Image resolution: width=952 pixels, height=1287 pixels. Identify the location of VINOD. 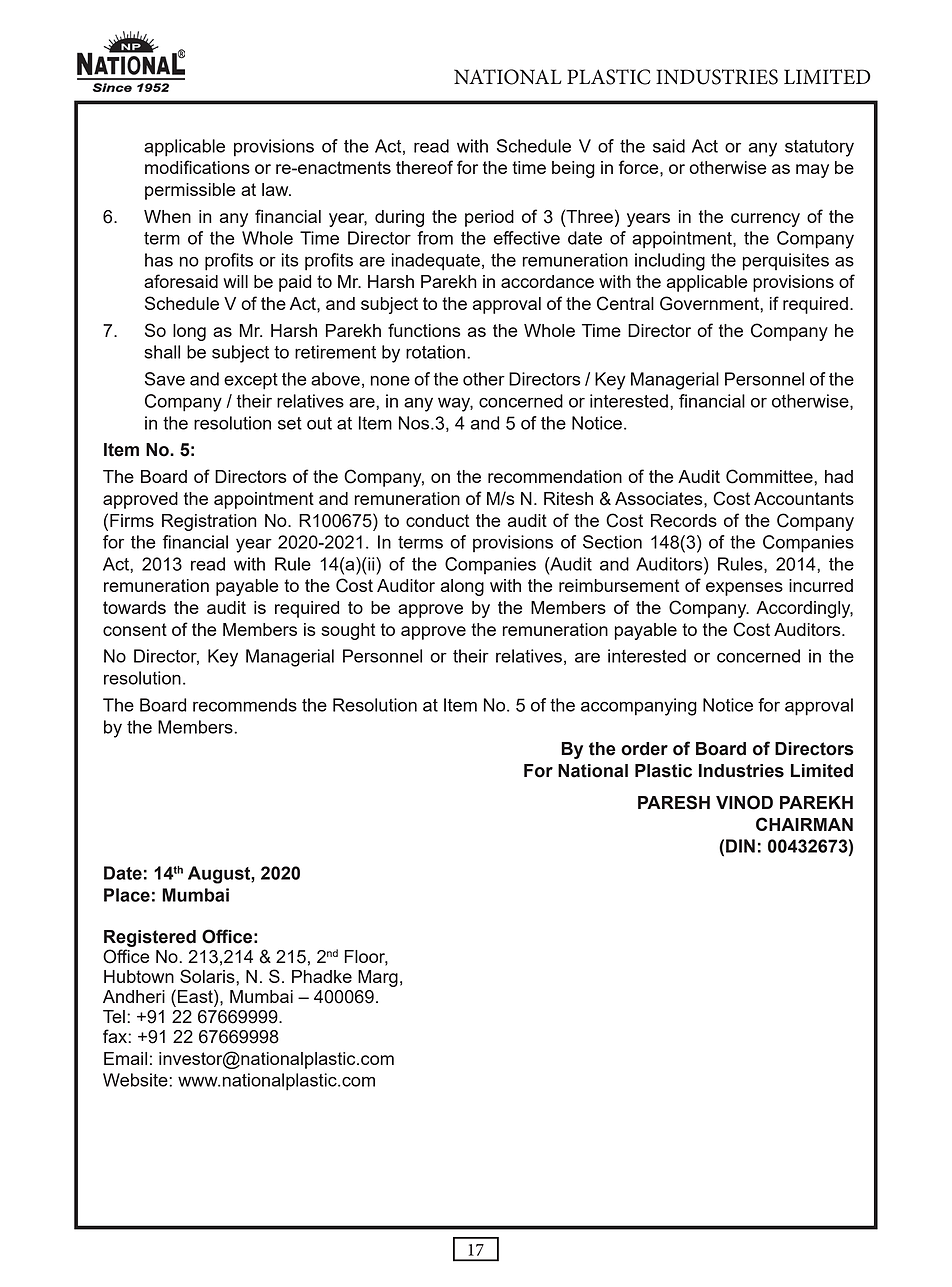
(744, 802).
